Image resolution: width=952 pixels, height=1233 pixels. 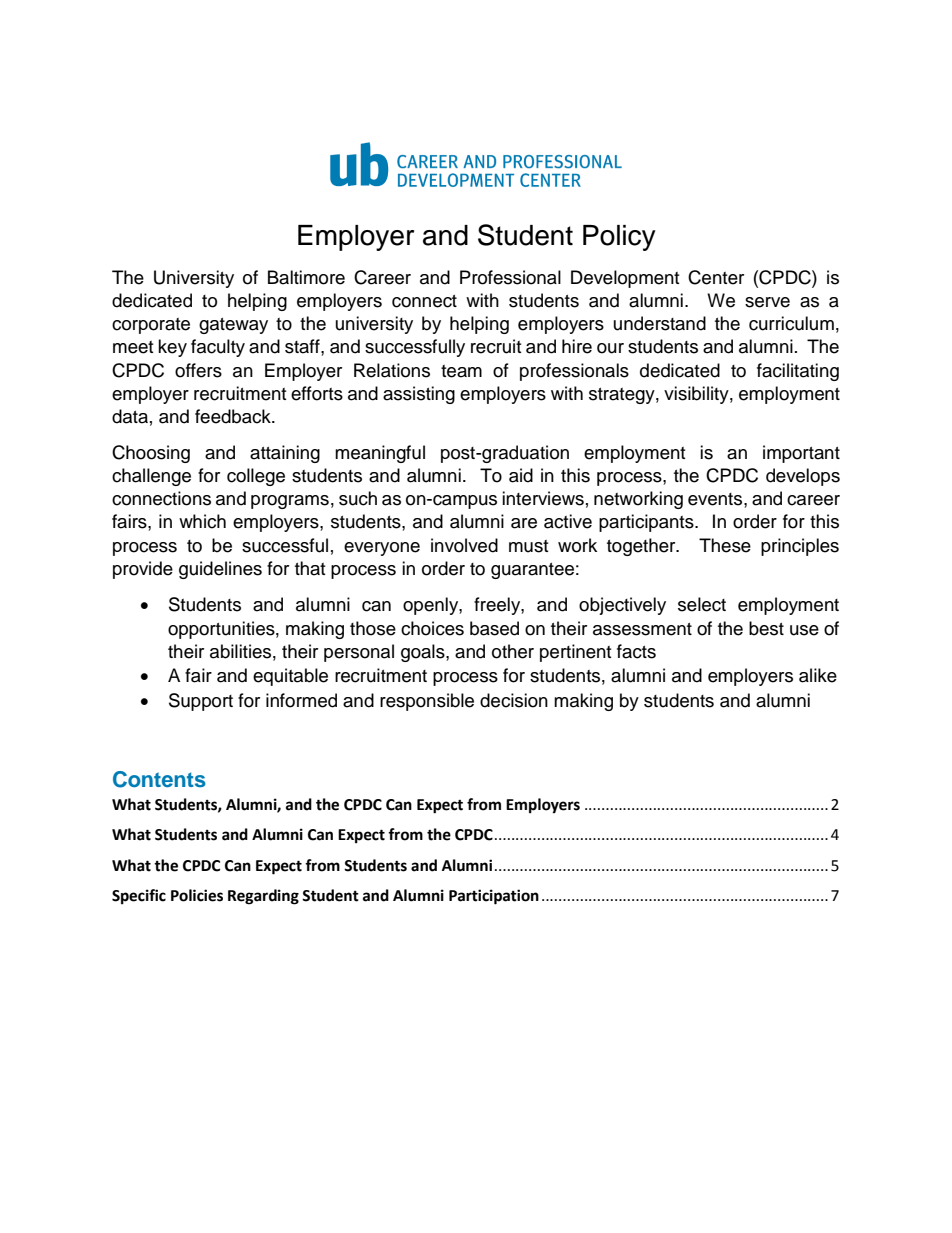 I want to click on guidelines, so click(x=220, y=570).
